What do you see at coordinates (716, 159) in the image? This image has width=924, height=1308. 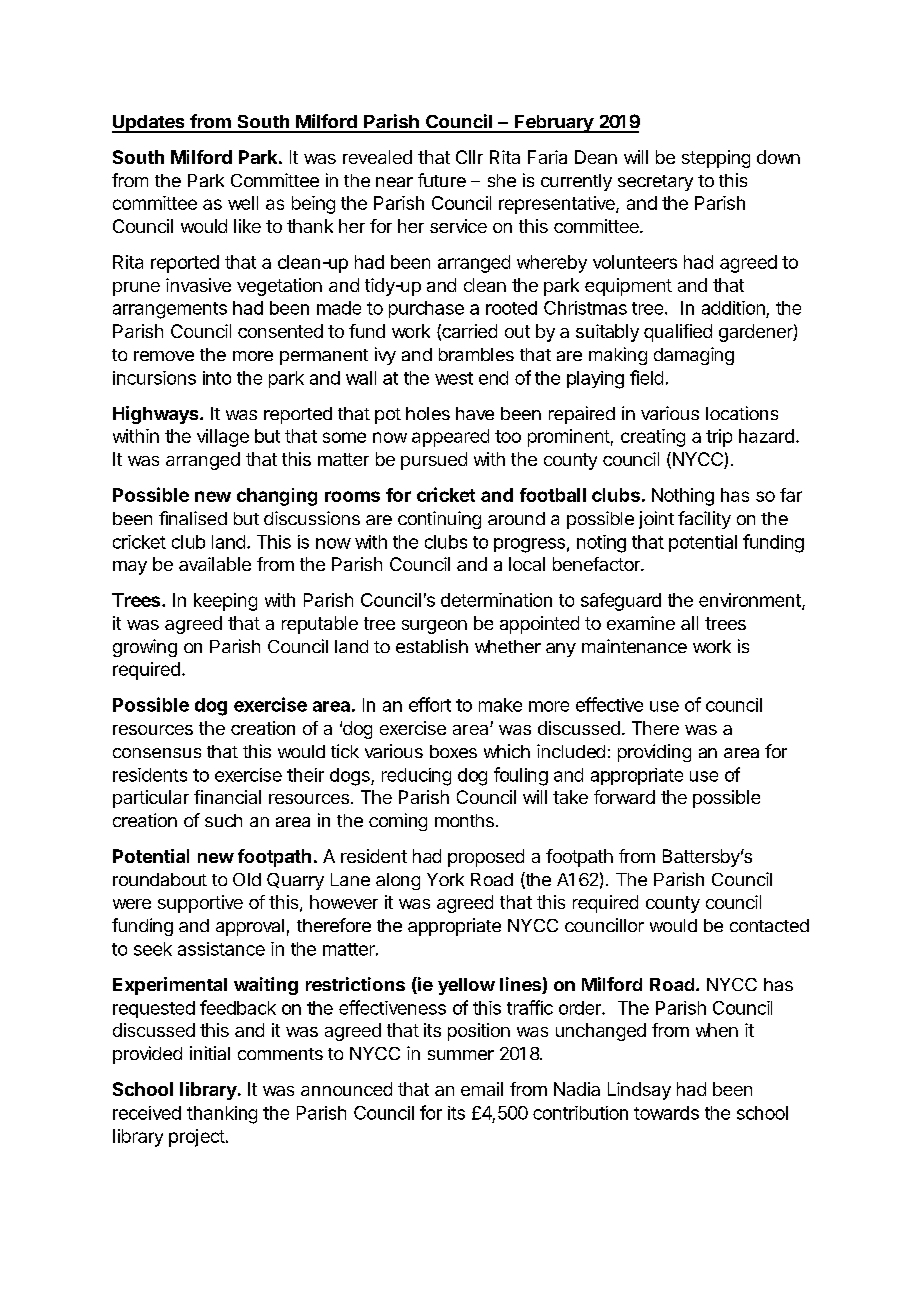 I see `stepping` at bounding box center [716, 159].
